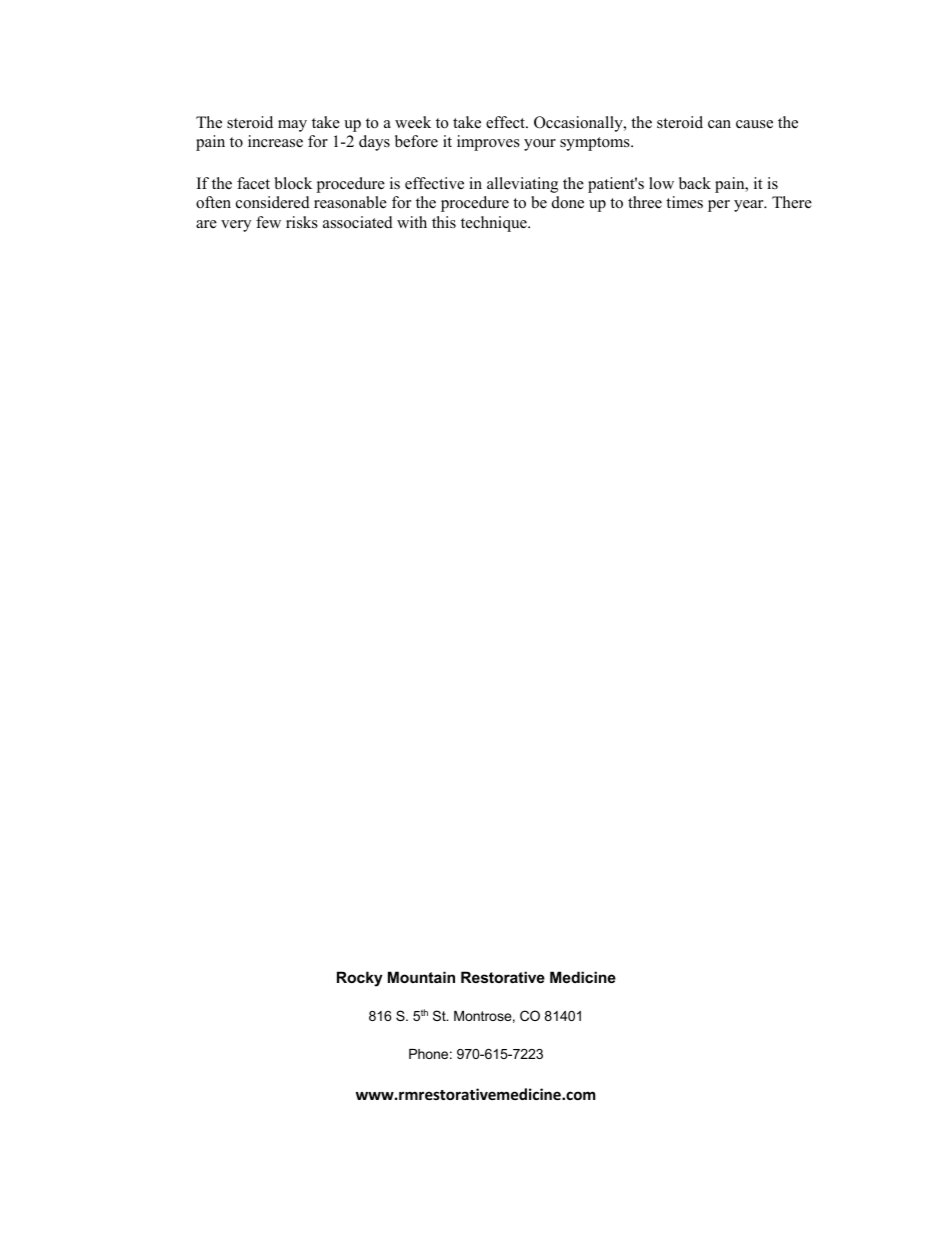 The width and height of the screenshot is (952, 1233). Describe the element at coordinates (236, 226) in the screenshot. I see `very` at that location.
